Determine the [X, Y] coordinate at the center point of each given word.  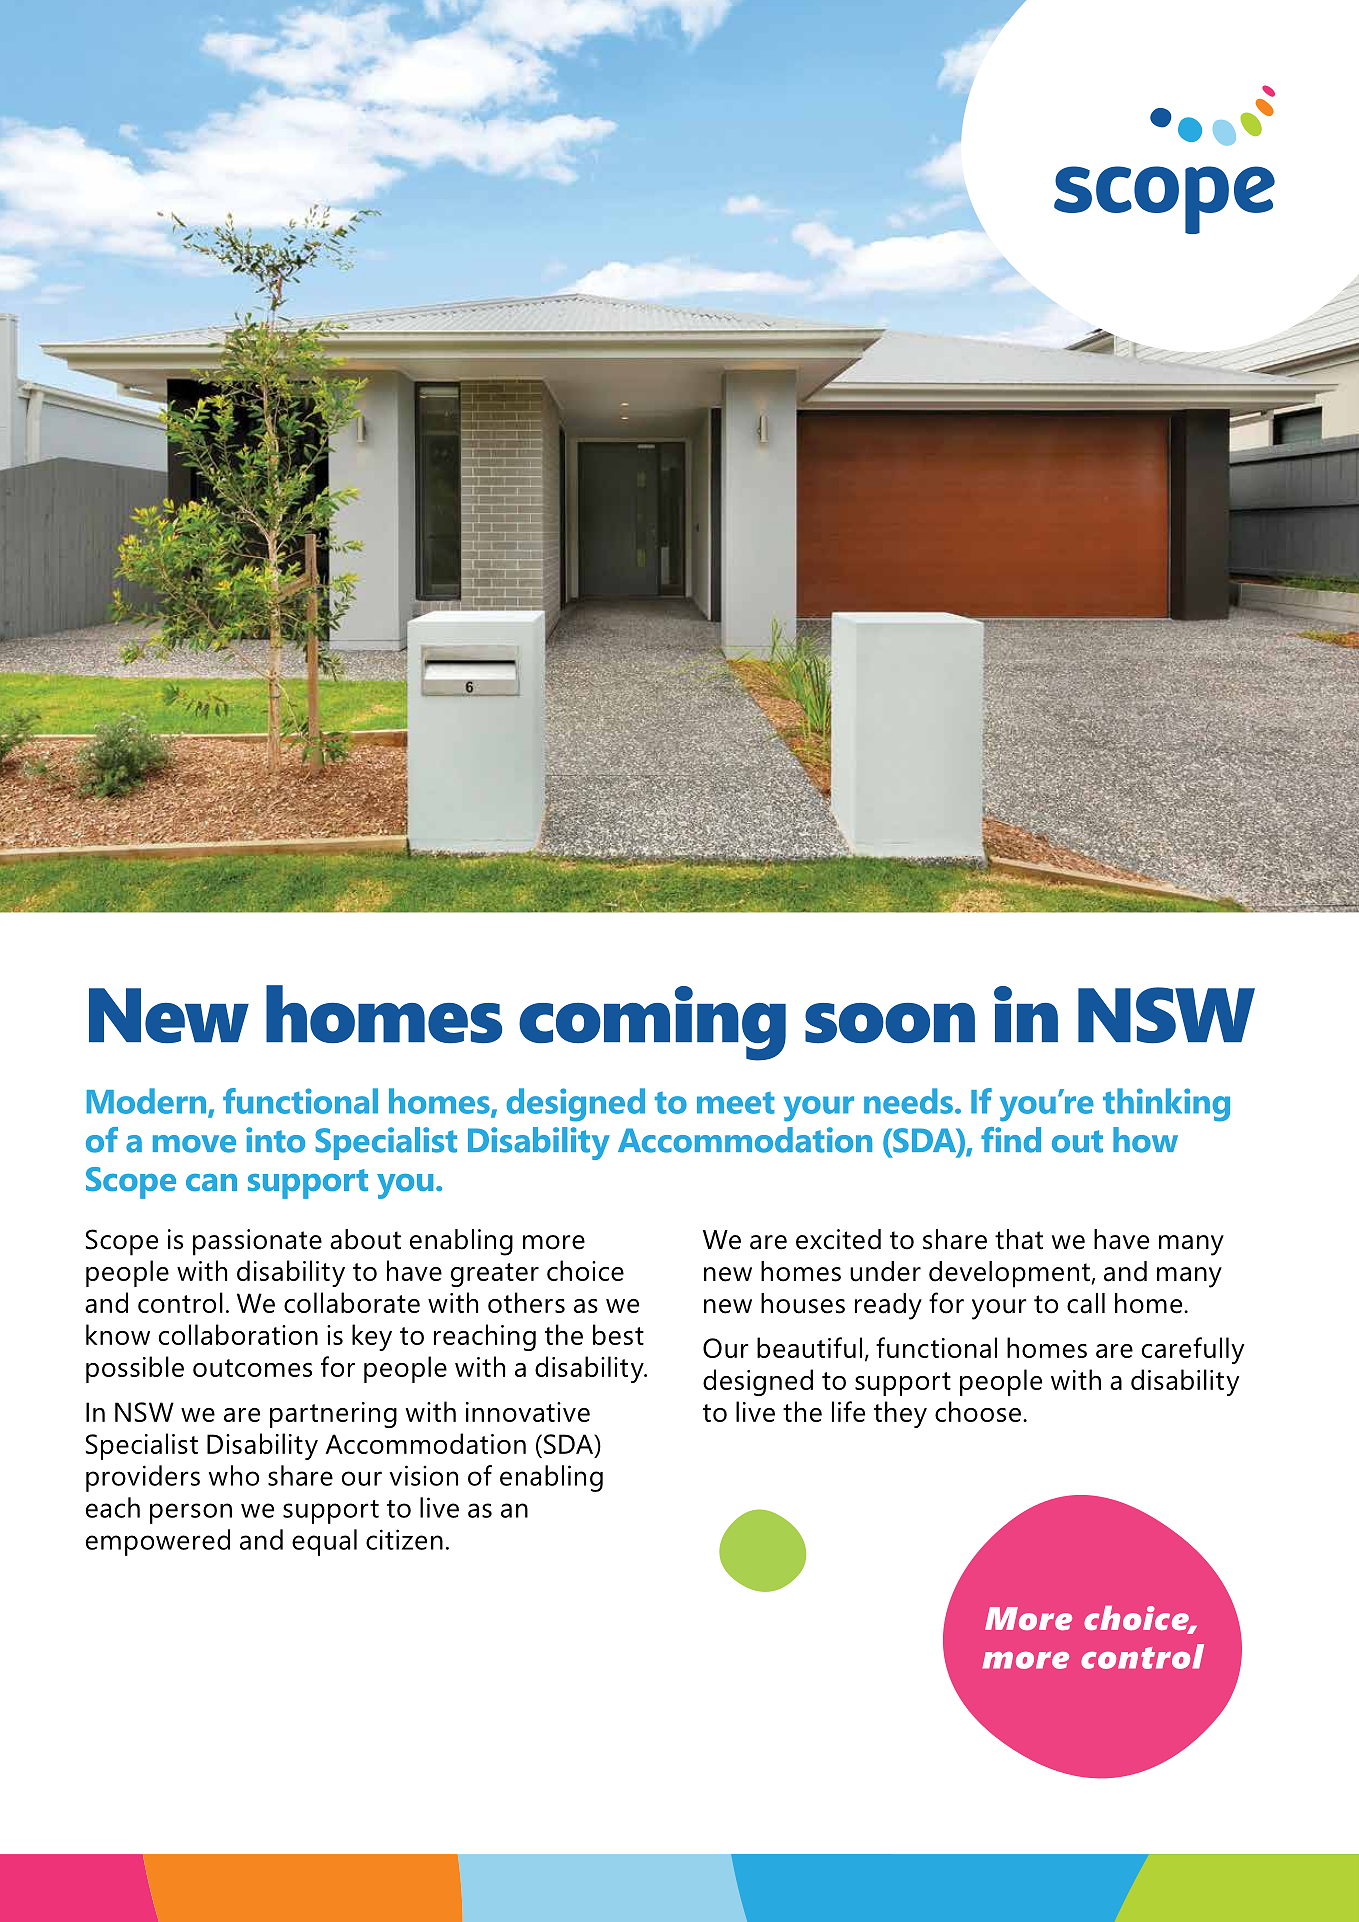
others [526, 1302]
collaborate [352, 1302]
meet [736, 1103]
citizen [404, 1539]
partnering [333, 1415]
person [191, 1513]
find [1011, 1140]
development [1009, 1274]
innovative [528, 1412]
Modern [148, 1102]
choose [978, 1411]
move [194, 1144]
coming [652, 1023]
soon [890, 1023]
